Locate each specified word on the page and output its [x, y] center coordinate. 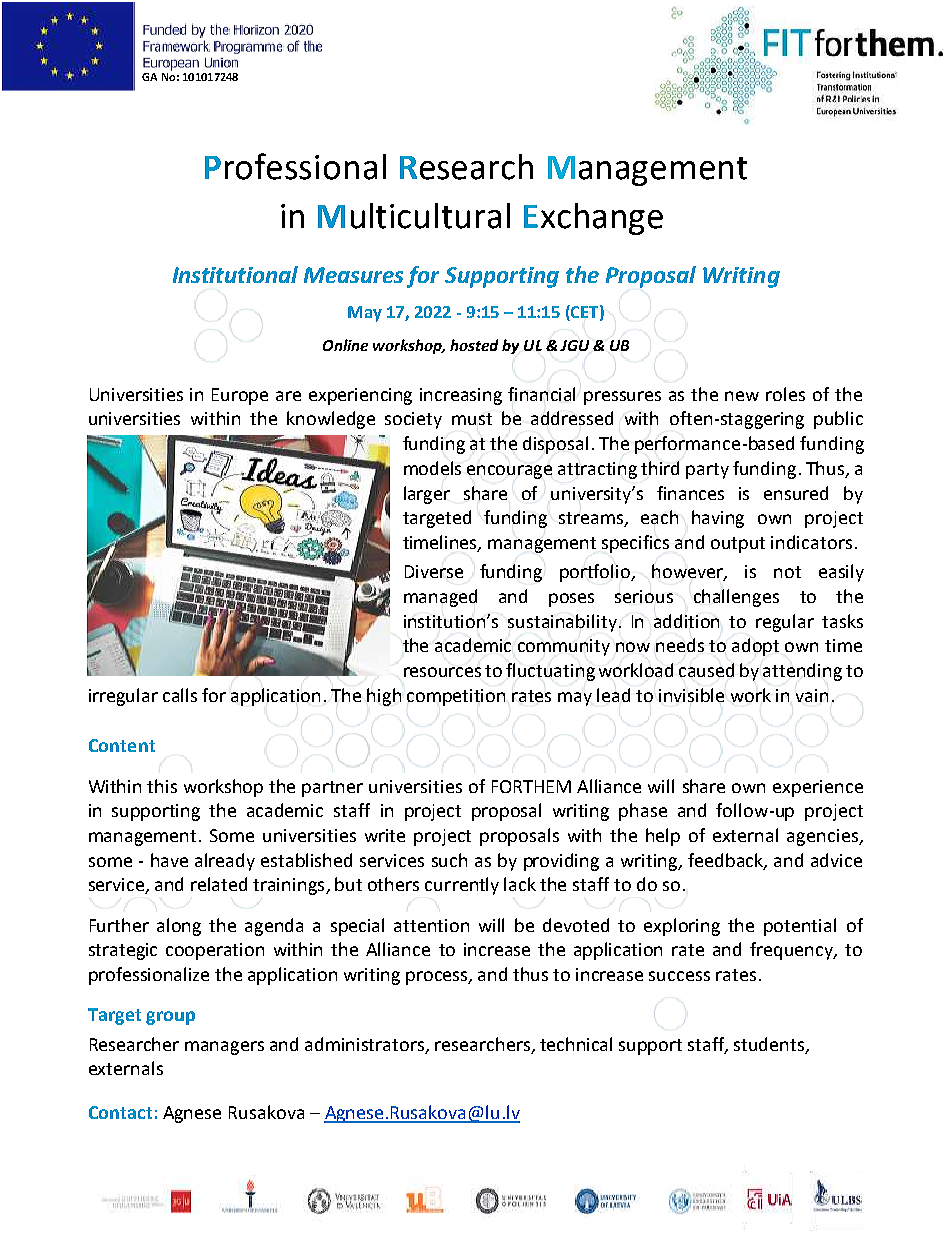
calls [180, 695]
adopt [755, 647]
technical [576, 1044]
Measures [353, 275]
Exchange [593, 219]
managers [224, 1048]
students [770, 1045]
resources [442, 672]
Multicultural [414, 216]
